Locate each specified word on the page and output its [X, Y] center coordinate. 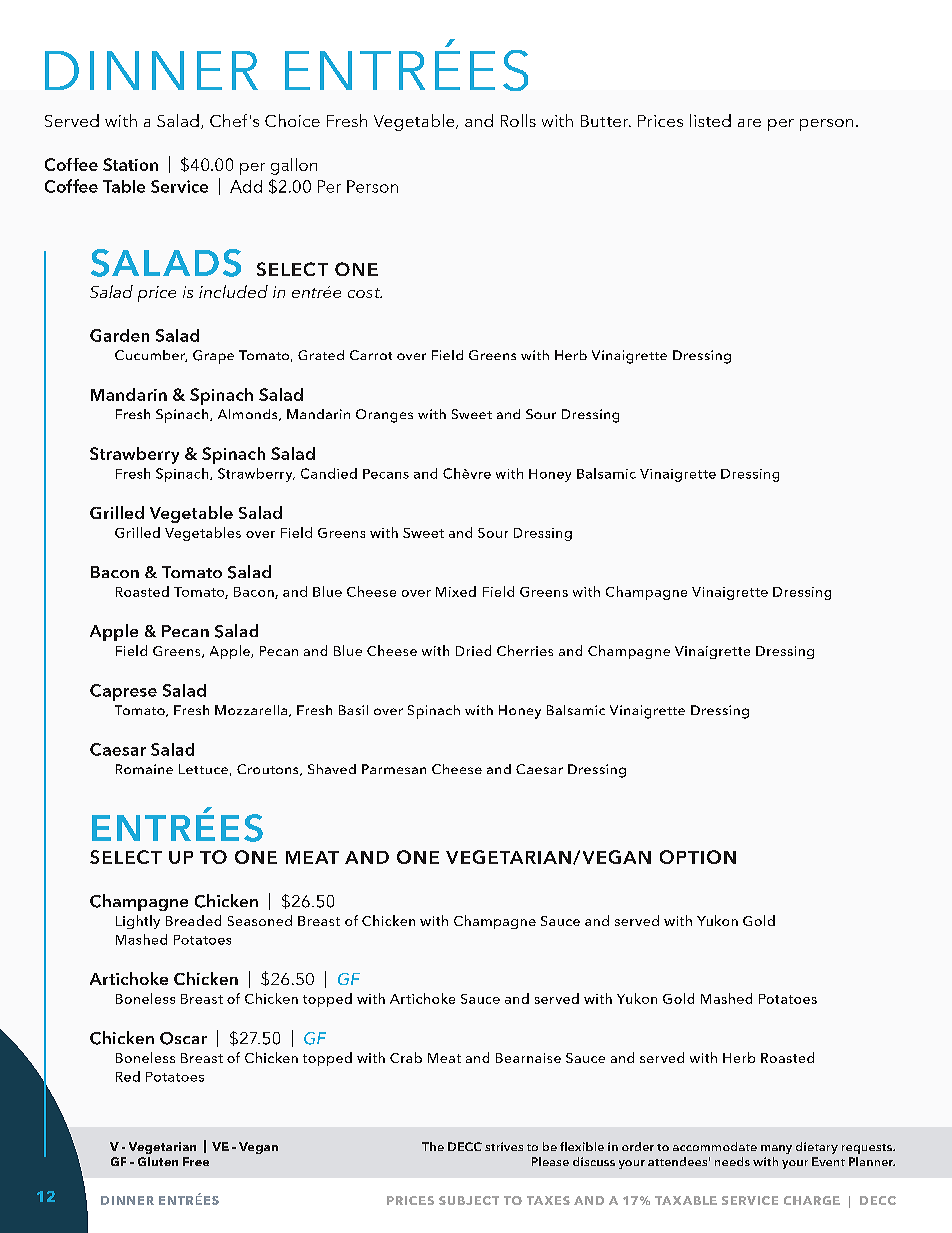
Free [196, 1161]
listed [710, 120]
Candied [329, 473]
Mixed [456, 591]
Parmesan [394, 769]
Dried [473, 650]
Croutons [269, 770]
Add [246, 186]
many [776, 1149]
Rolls [518, 120]
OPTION [698, 857]
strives [504, 1146]
